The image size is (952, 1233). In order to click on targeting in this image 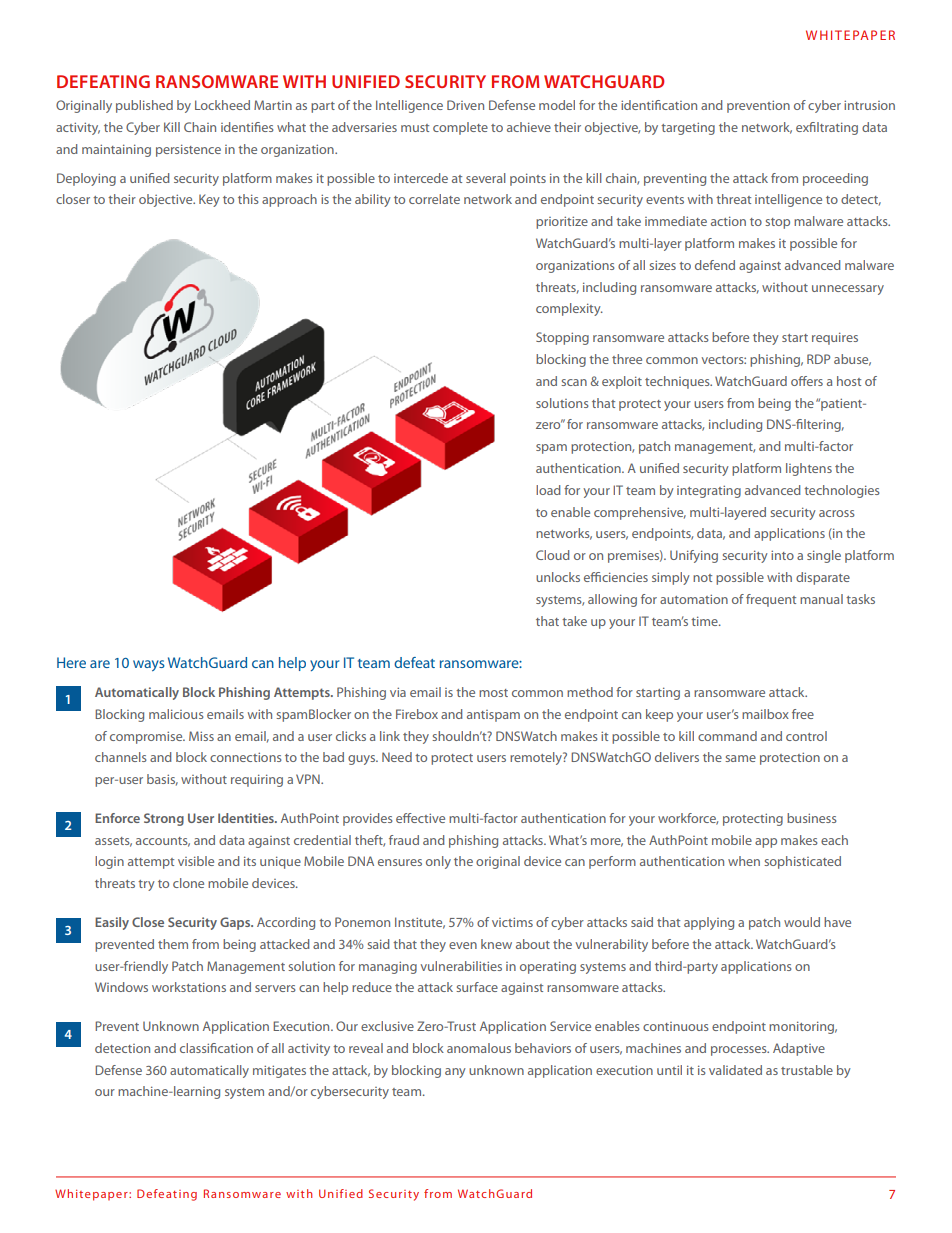, I will do `click(688, 128)`.
